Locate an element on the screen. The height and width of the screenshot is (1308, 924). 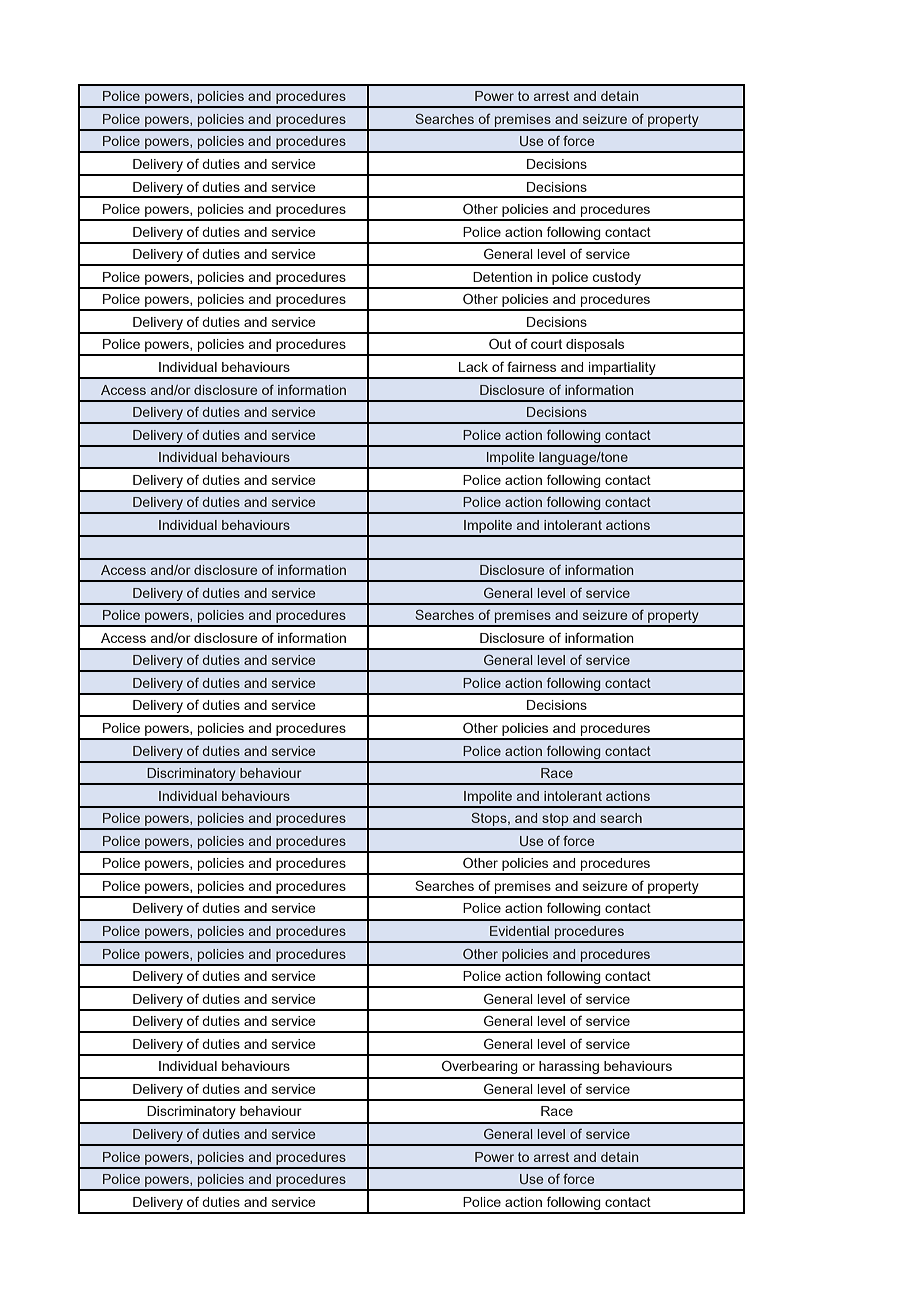
Evidential is located at coordinates (519, 931).
